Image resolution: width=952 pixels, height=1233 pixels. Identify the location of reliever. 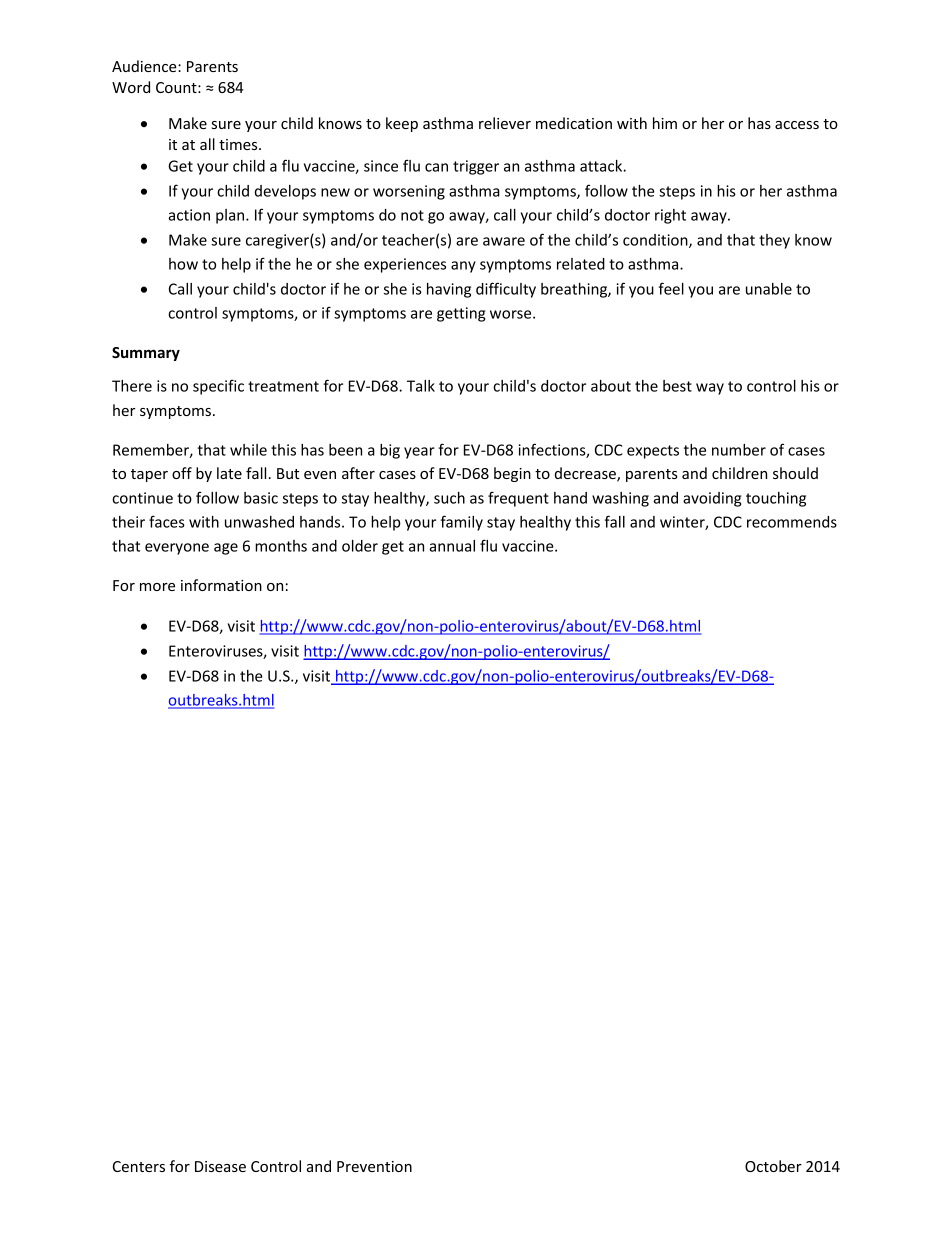
(505, 123).
